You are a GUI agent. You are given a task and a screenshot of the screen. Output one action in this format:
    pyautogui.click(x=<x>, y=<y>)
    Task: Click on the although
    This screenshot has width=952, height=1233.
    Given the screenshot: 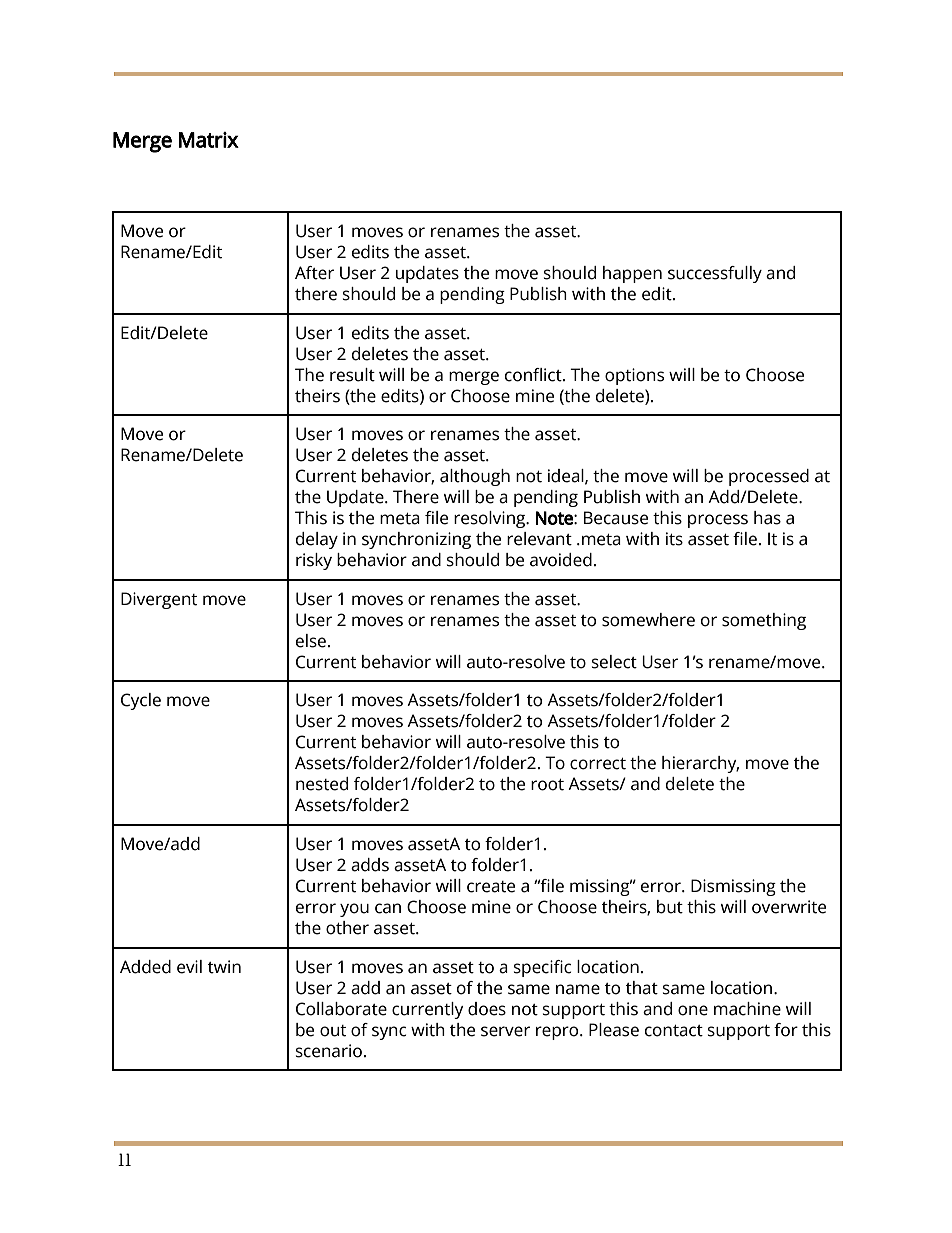 What is the action you would take?
    pyautogui.click(x=475, y=477)
